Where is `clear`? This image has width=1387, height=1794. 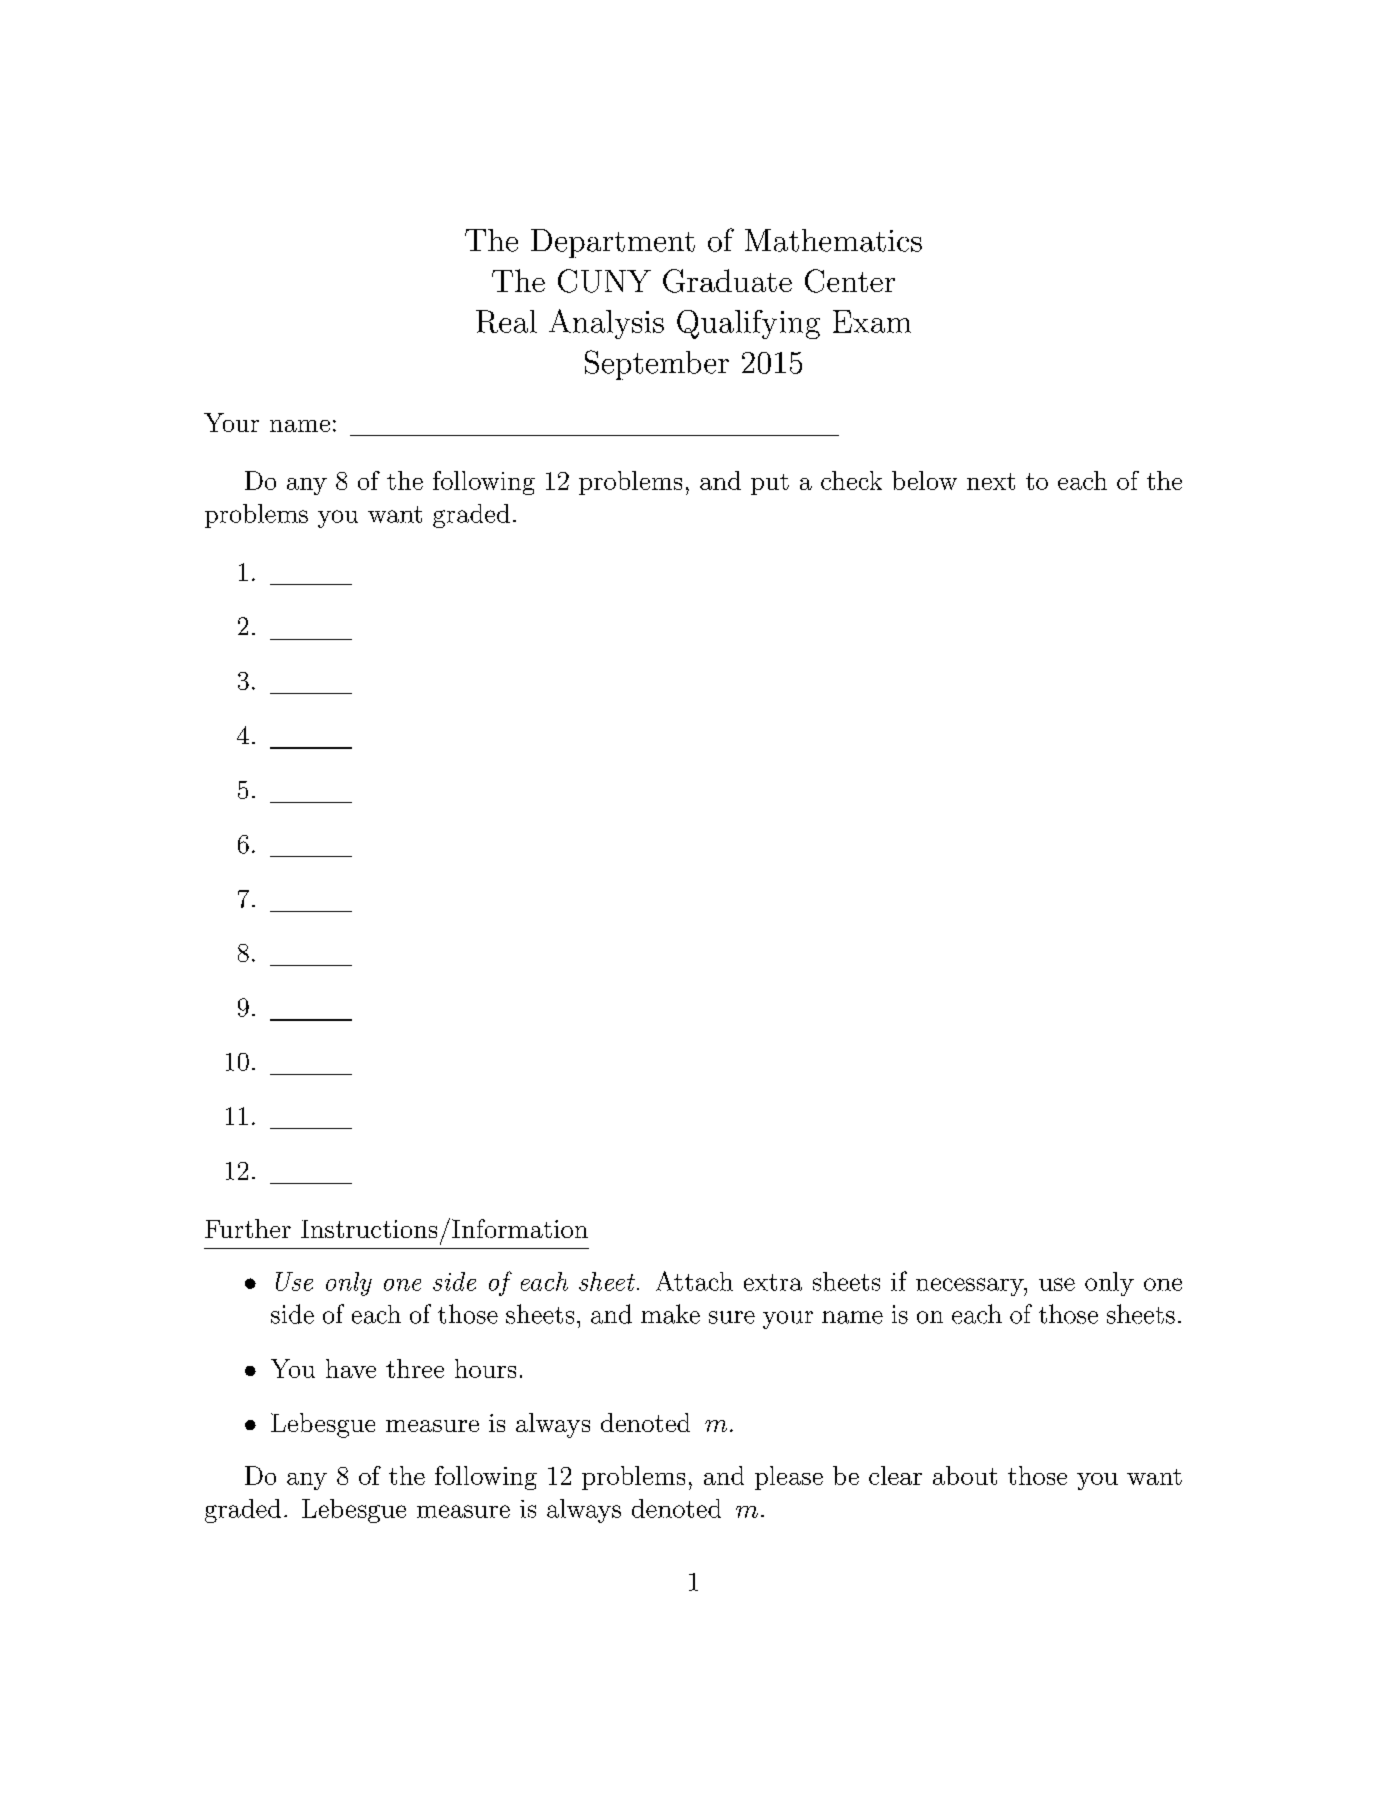 clear is located at coordinates (895, 1475).
